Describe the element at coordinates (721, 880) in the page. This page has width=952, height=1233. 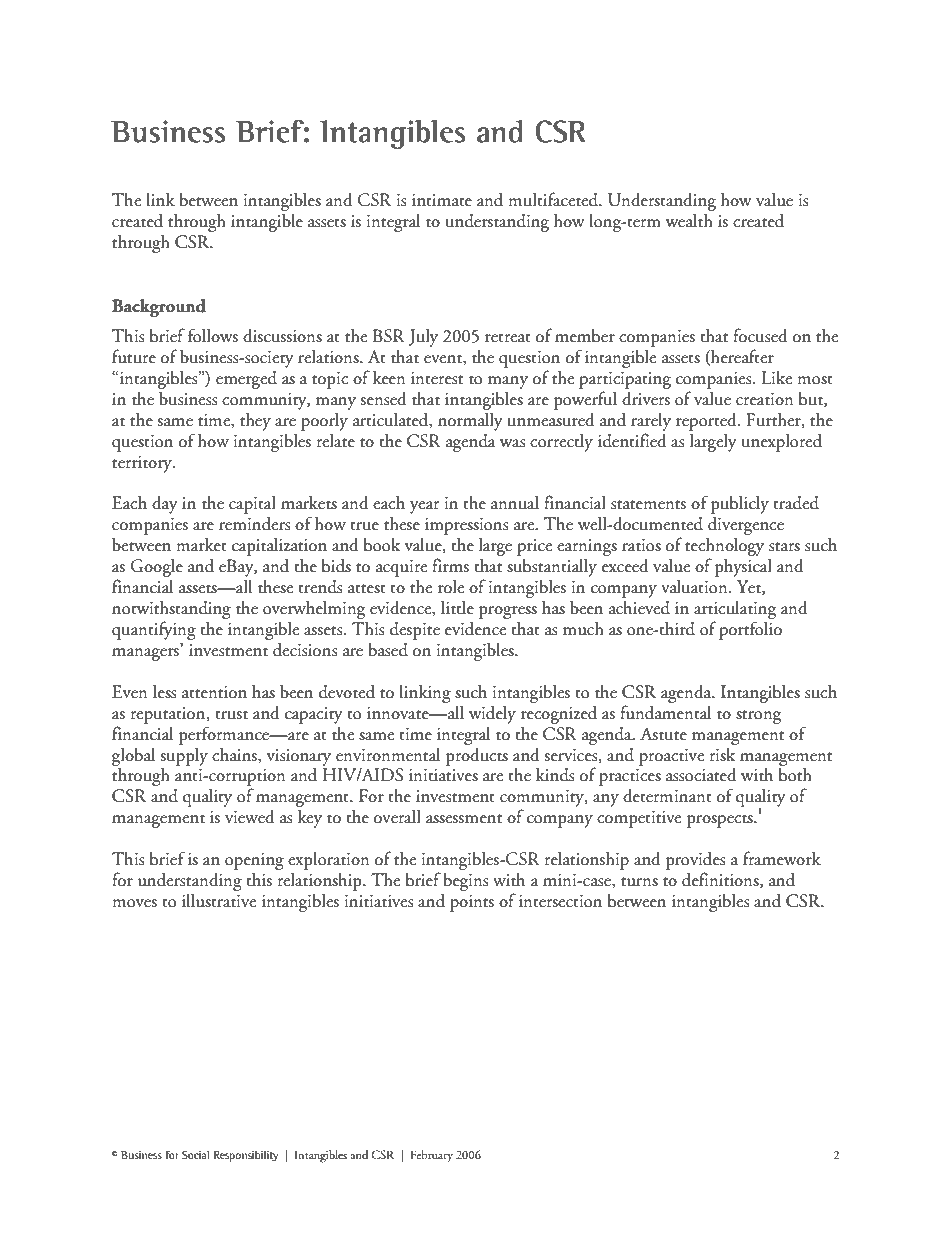
I see `definitions` at that location.
